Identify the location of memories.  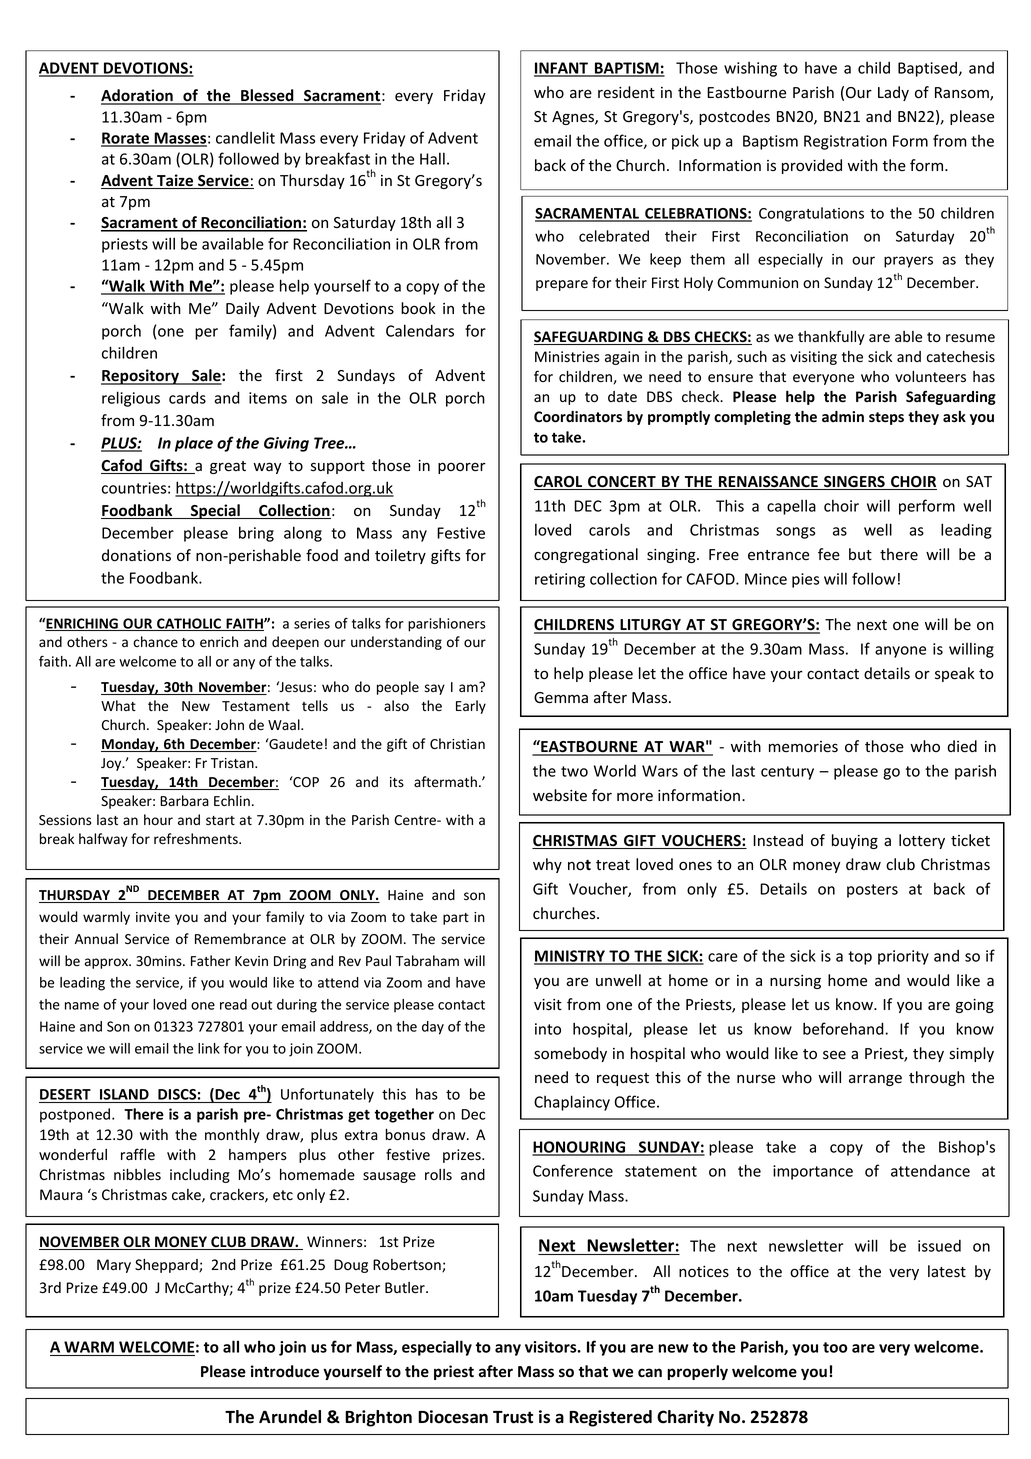
(803, 747).
